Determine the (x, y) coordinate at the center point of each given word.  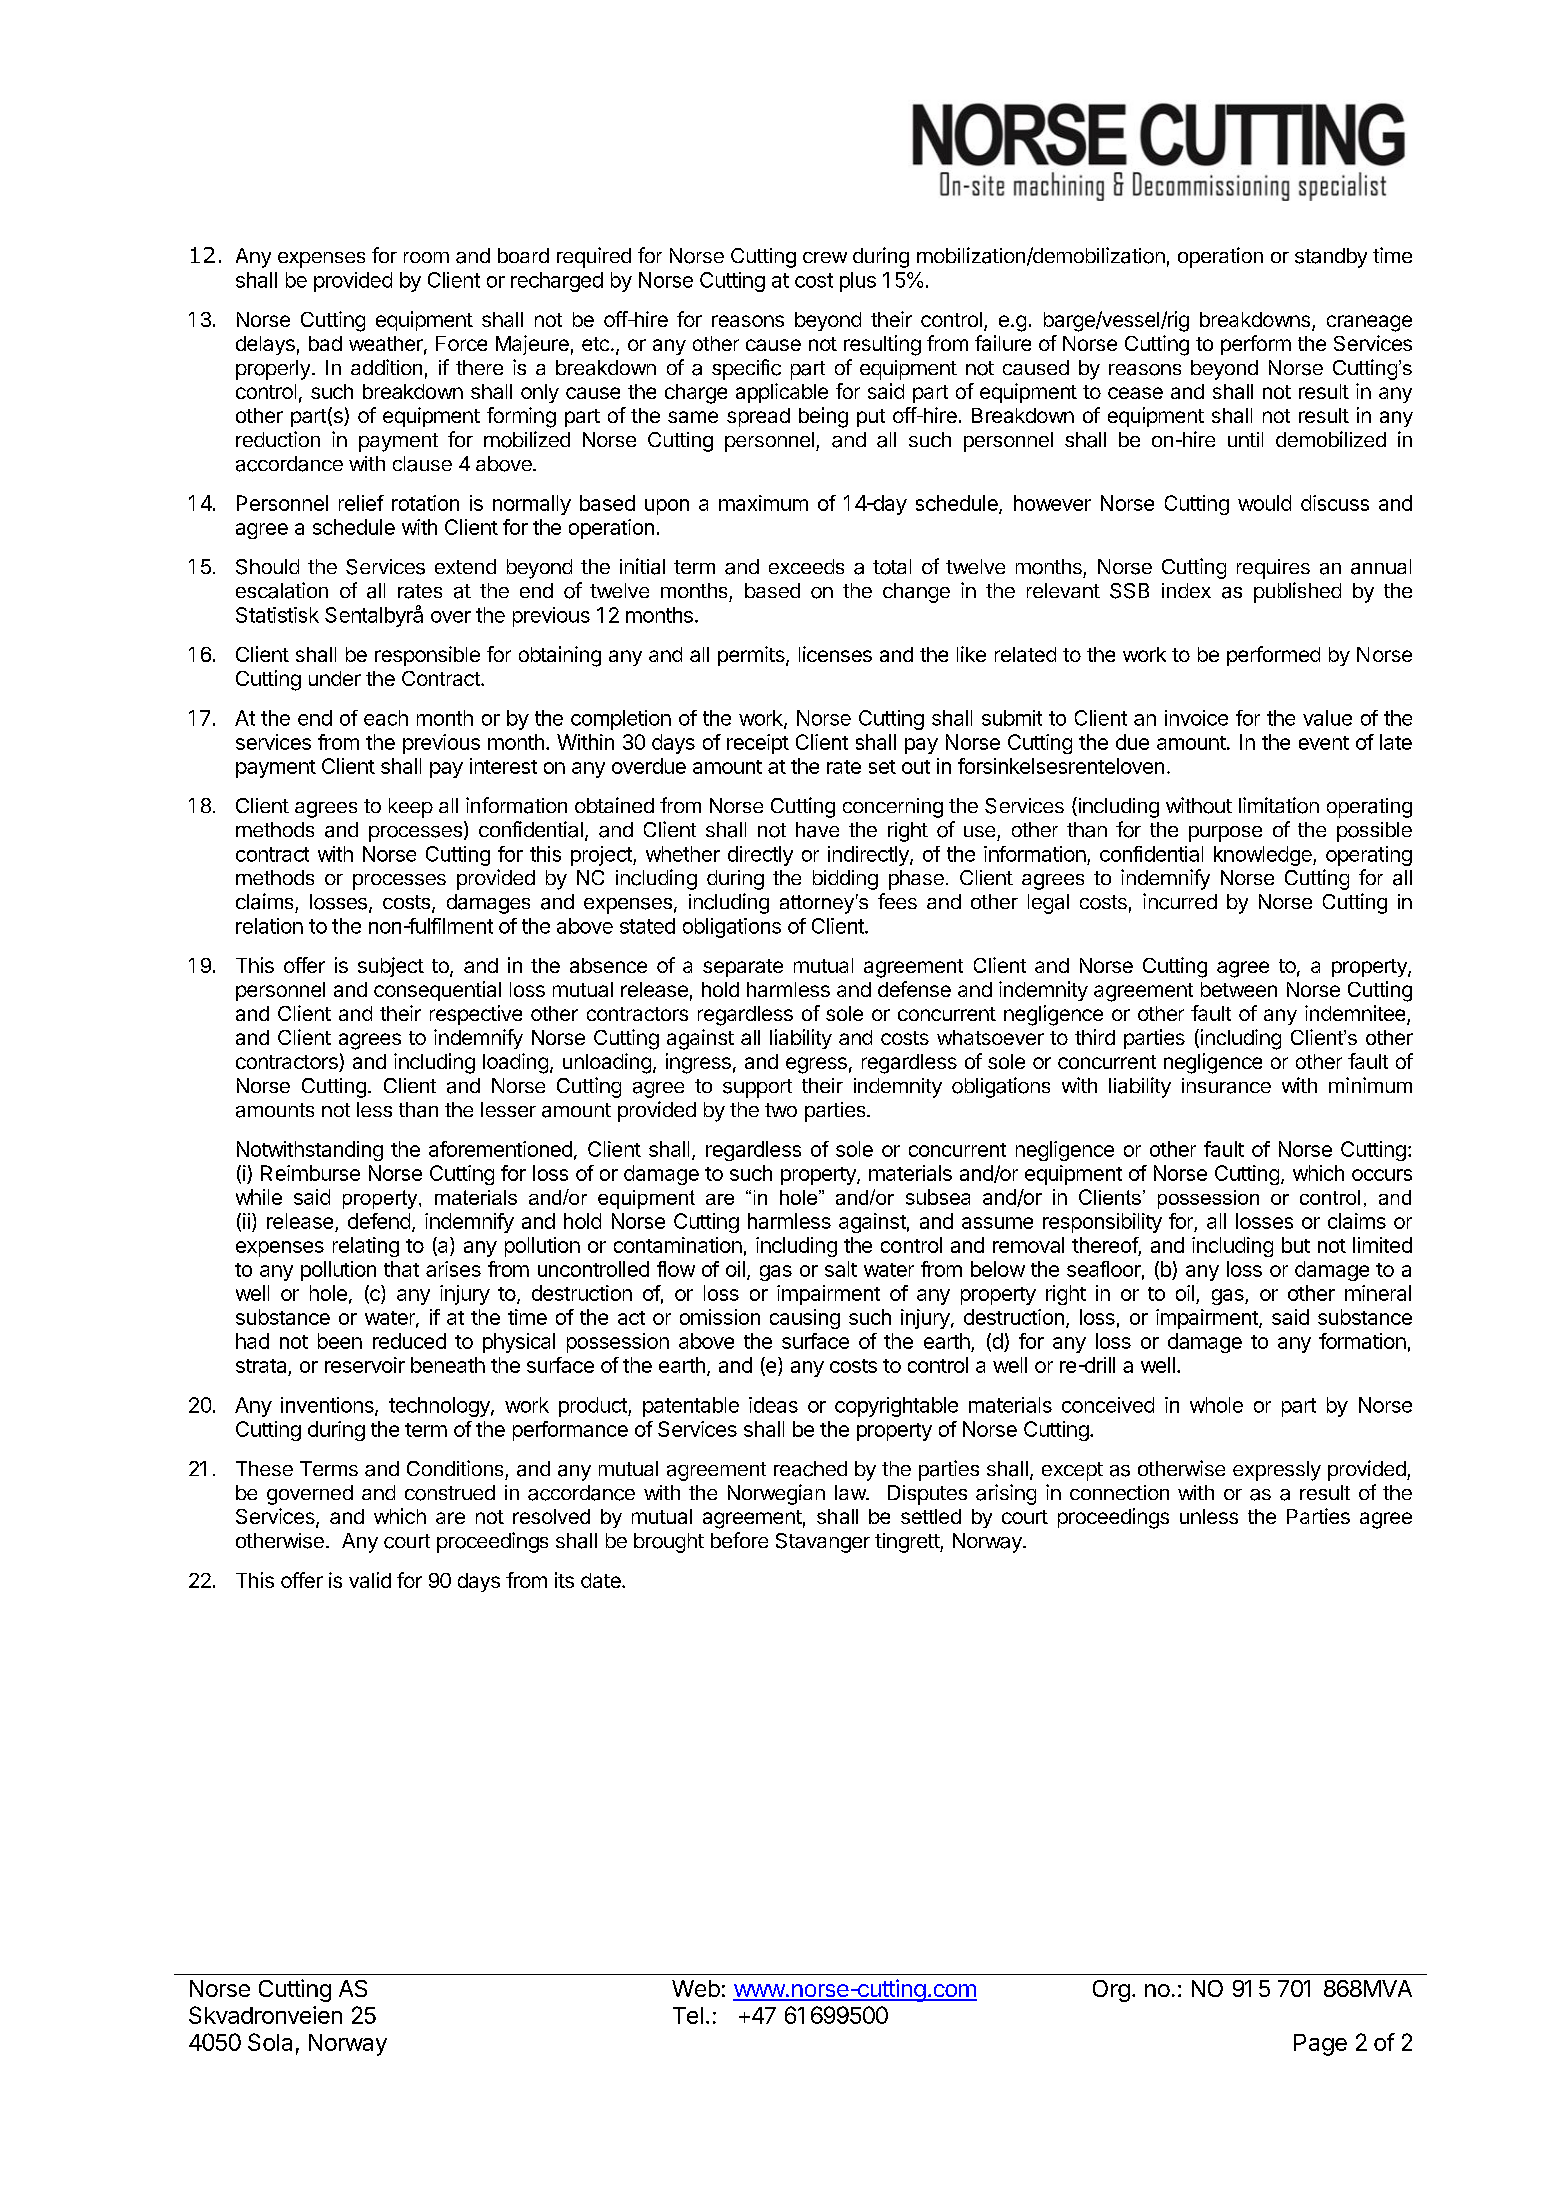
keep (411, 808)
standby (1331, 258)
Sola (270, 2042)
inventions (328, 1406)
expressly (1277, 1471)
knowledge (1264, 856)
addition (386, 367)
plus (858, 282)
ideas (773, 1405)
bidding (845, 880)
